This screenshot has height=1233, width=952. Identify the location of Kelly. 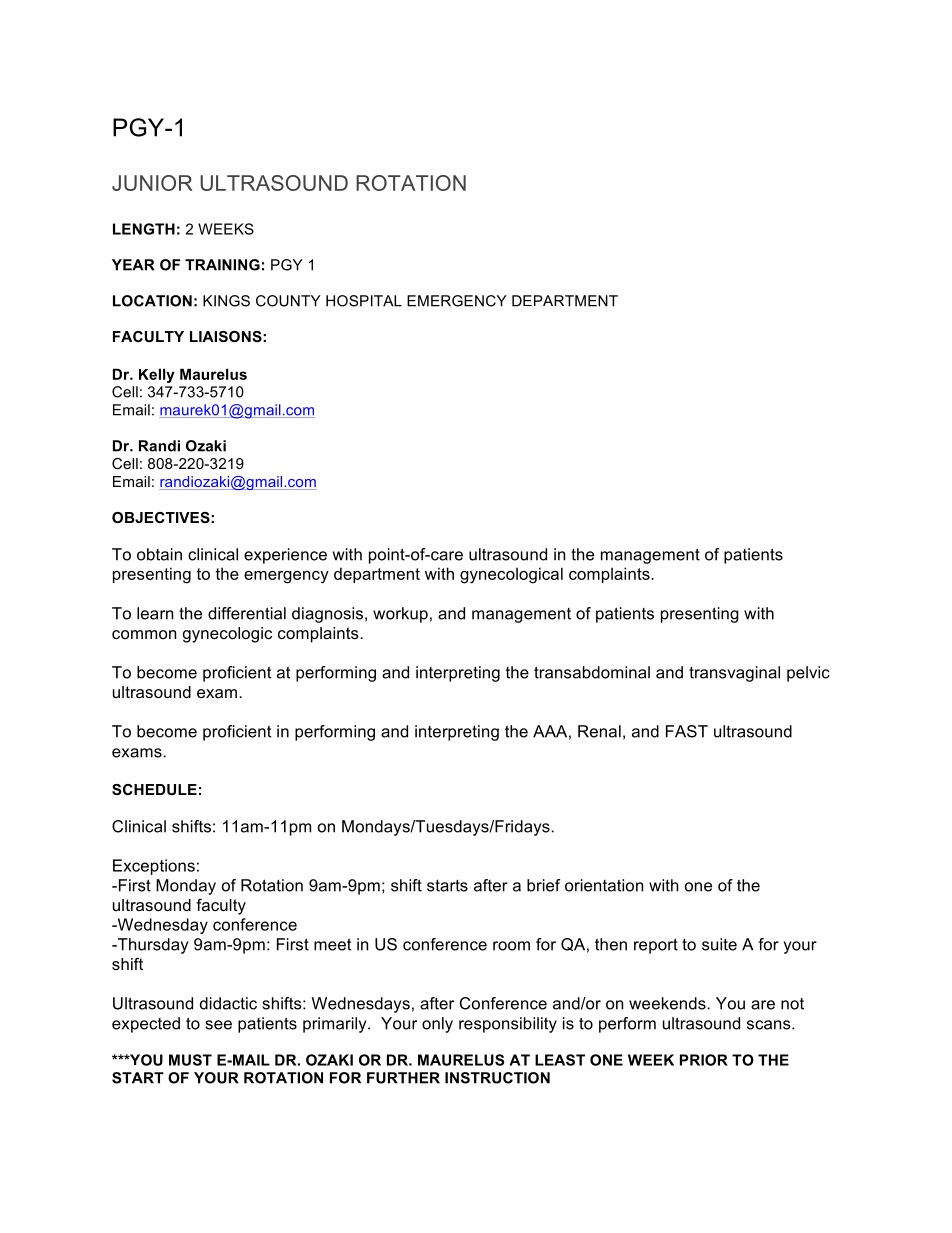
(157, 375).
